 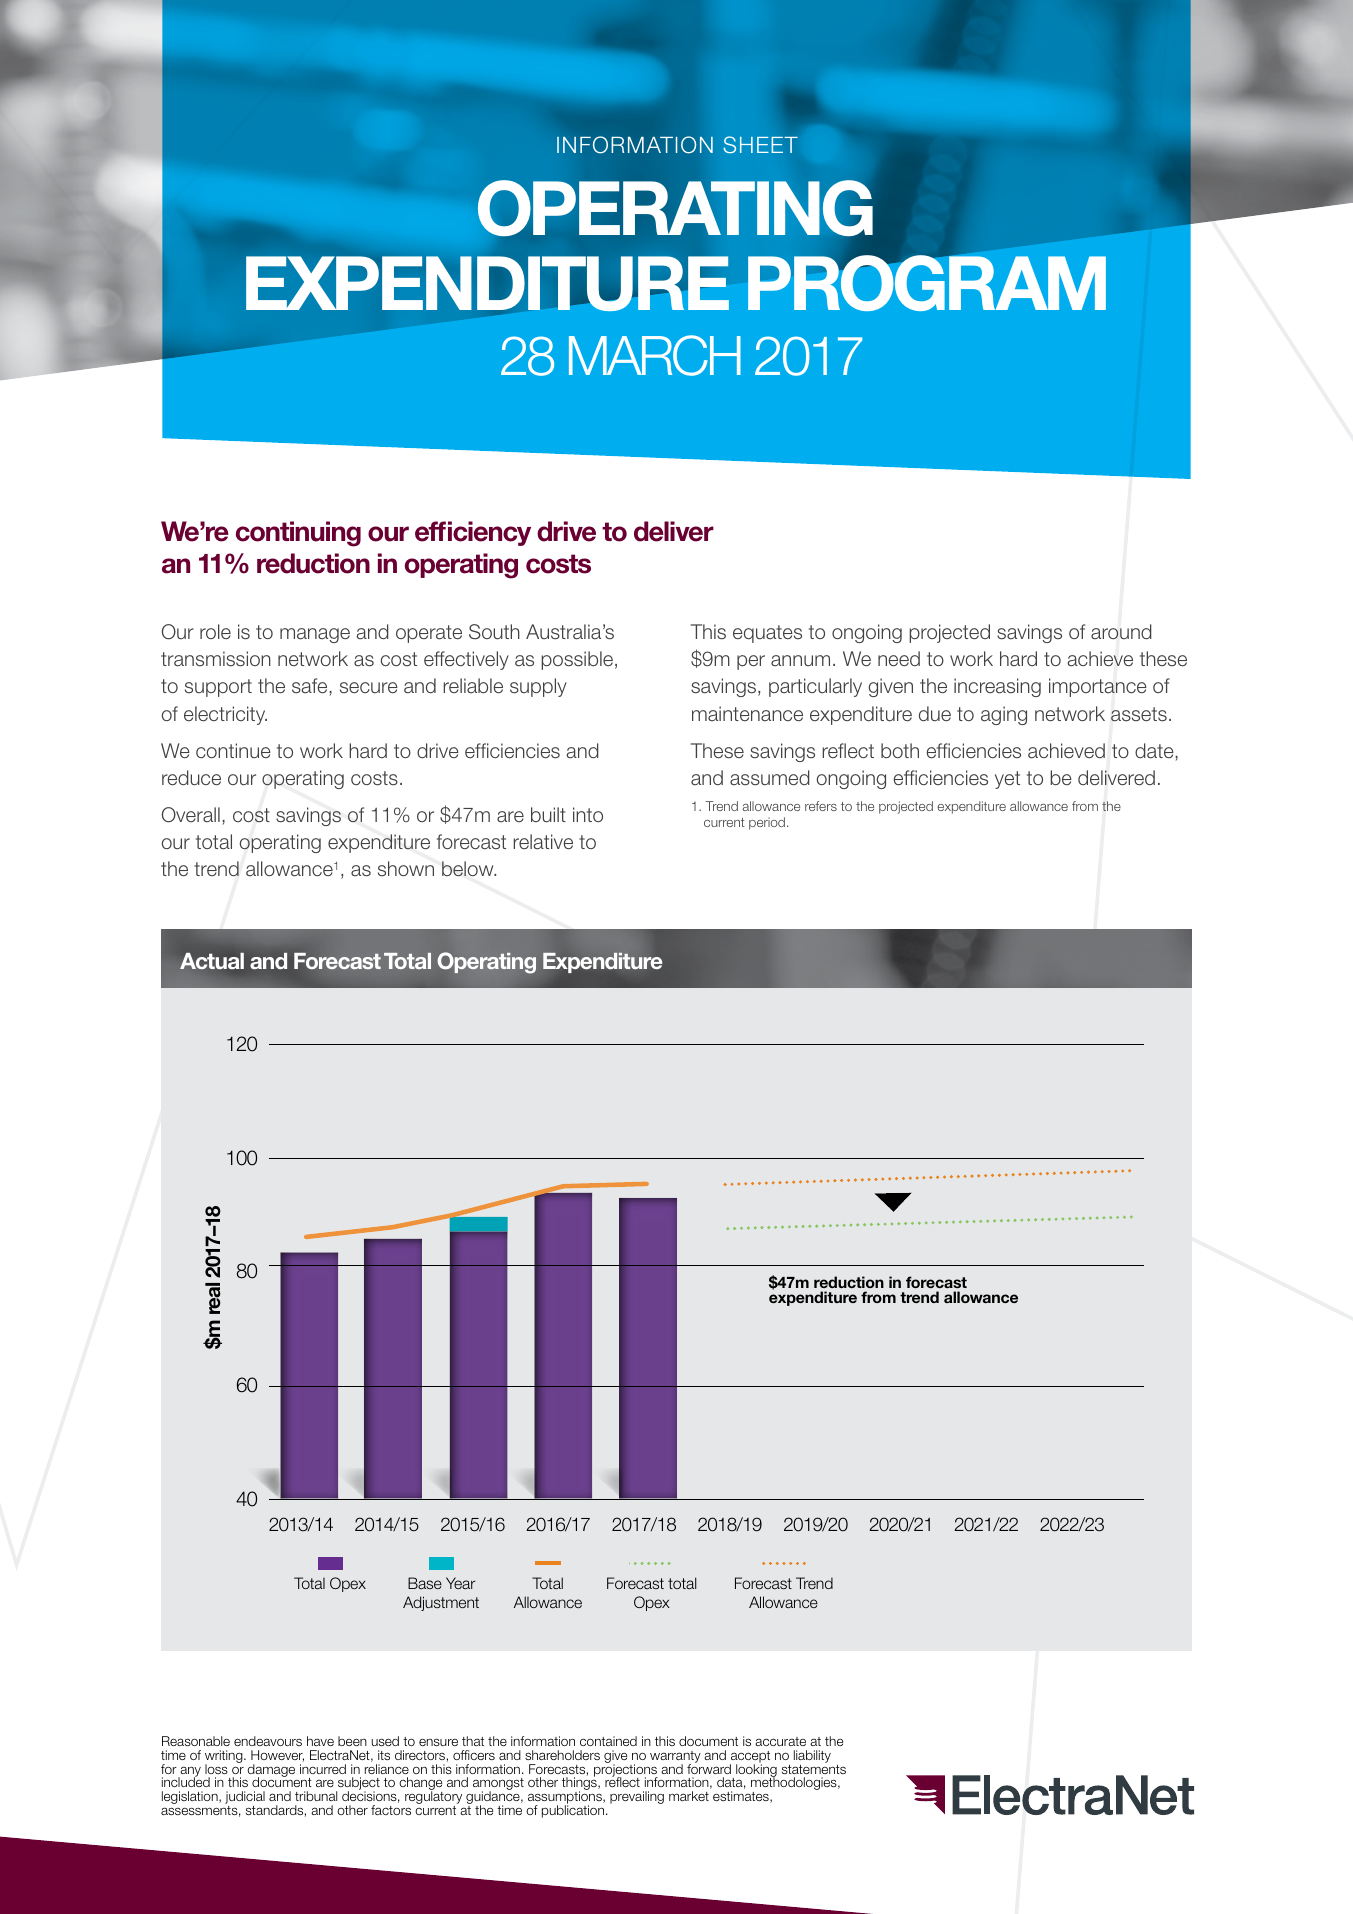 What do you see at coordinates (675, 1758) in the screenshot?
I see `warranty` at bounding box center [675, 1758].
